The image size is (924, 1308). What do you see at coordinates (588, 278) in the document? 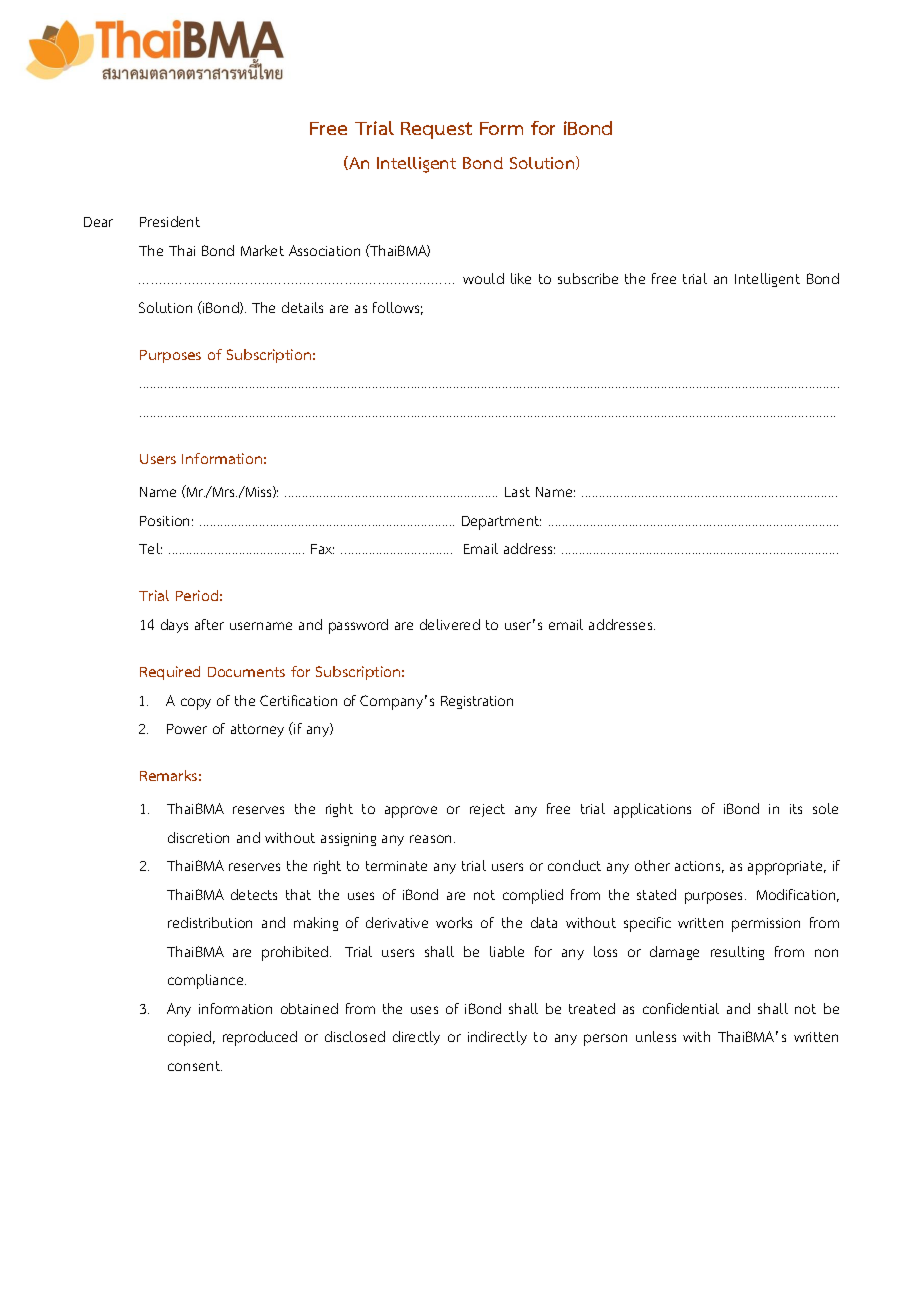
I see `subscribe` at bounding box center [588, 278].
